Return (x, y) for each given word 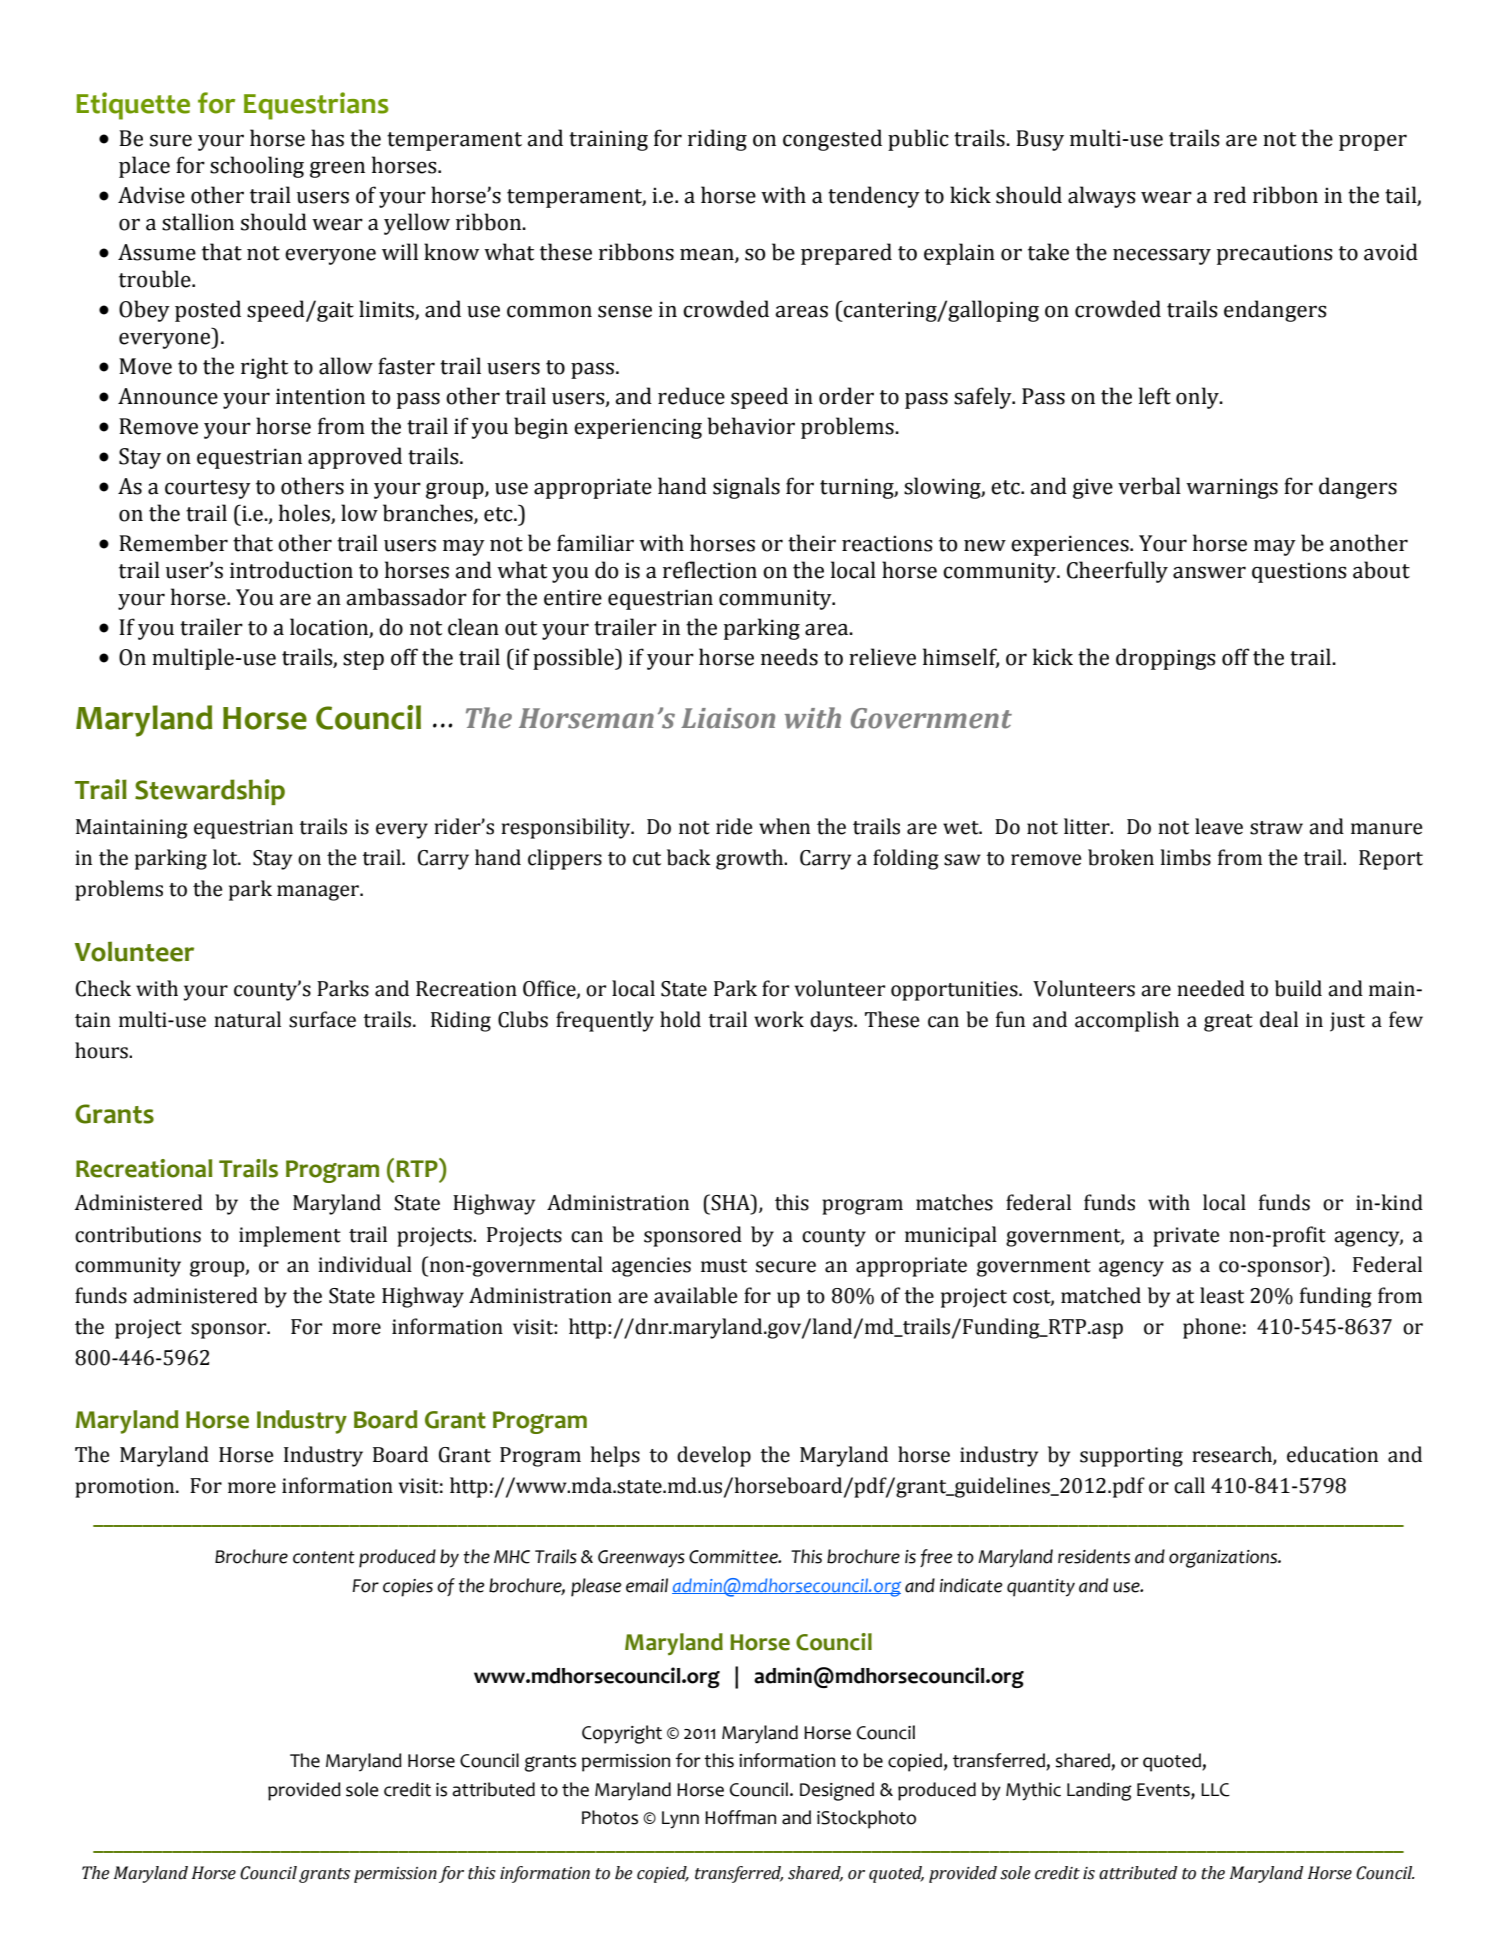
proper (1373, 142)
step (363, 660)
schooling (257, 167)
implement (290, 1236)
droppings (1166, 659)
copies (408, 1588)
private (1186, 1237)
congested (832, 140)
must (724, 1266)
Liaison (728, 718)
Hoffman (740, 1817)
